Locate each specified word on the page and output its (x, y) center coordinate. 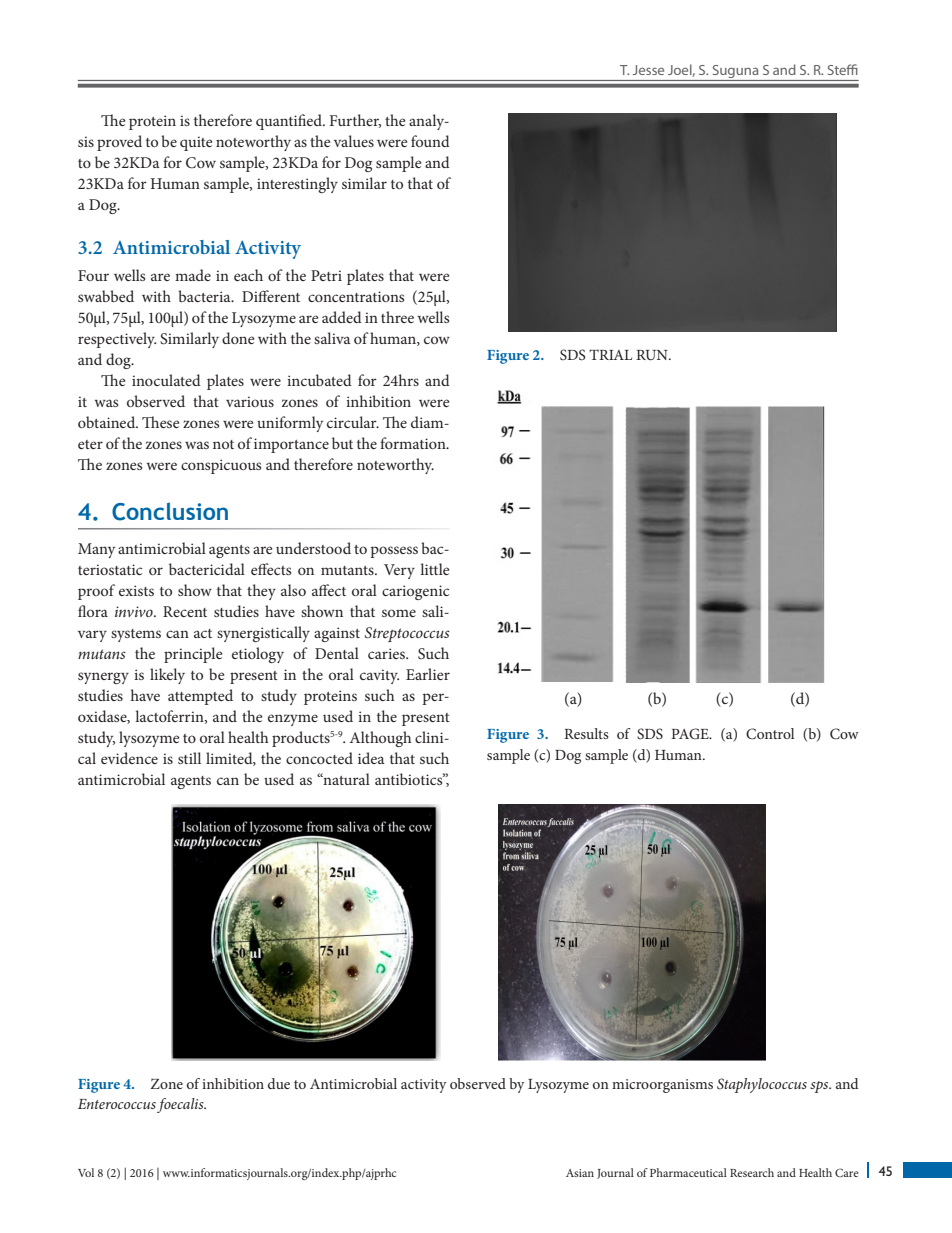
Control (770, 734)
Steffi (843, 69)
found (430, 141)
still (189, 758)
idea (371, 758)
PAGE (691, 734)
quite (196, 143)
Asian (580, 1173)
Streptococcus (407, 634)
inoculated (166, 380)
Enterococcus (117, 1104)
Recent (185, 611)
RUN (653, 355)
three (397, 317)
